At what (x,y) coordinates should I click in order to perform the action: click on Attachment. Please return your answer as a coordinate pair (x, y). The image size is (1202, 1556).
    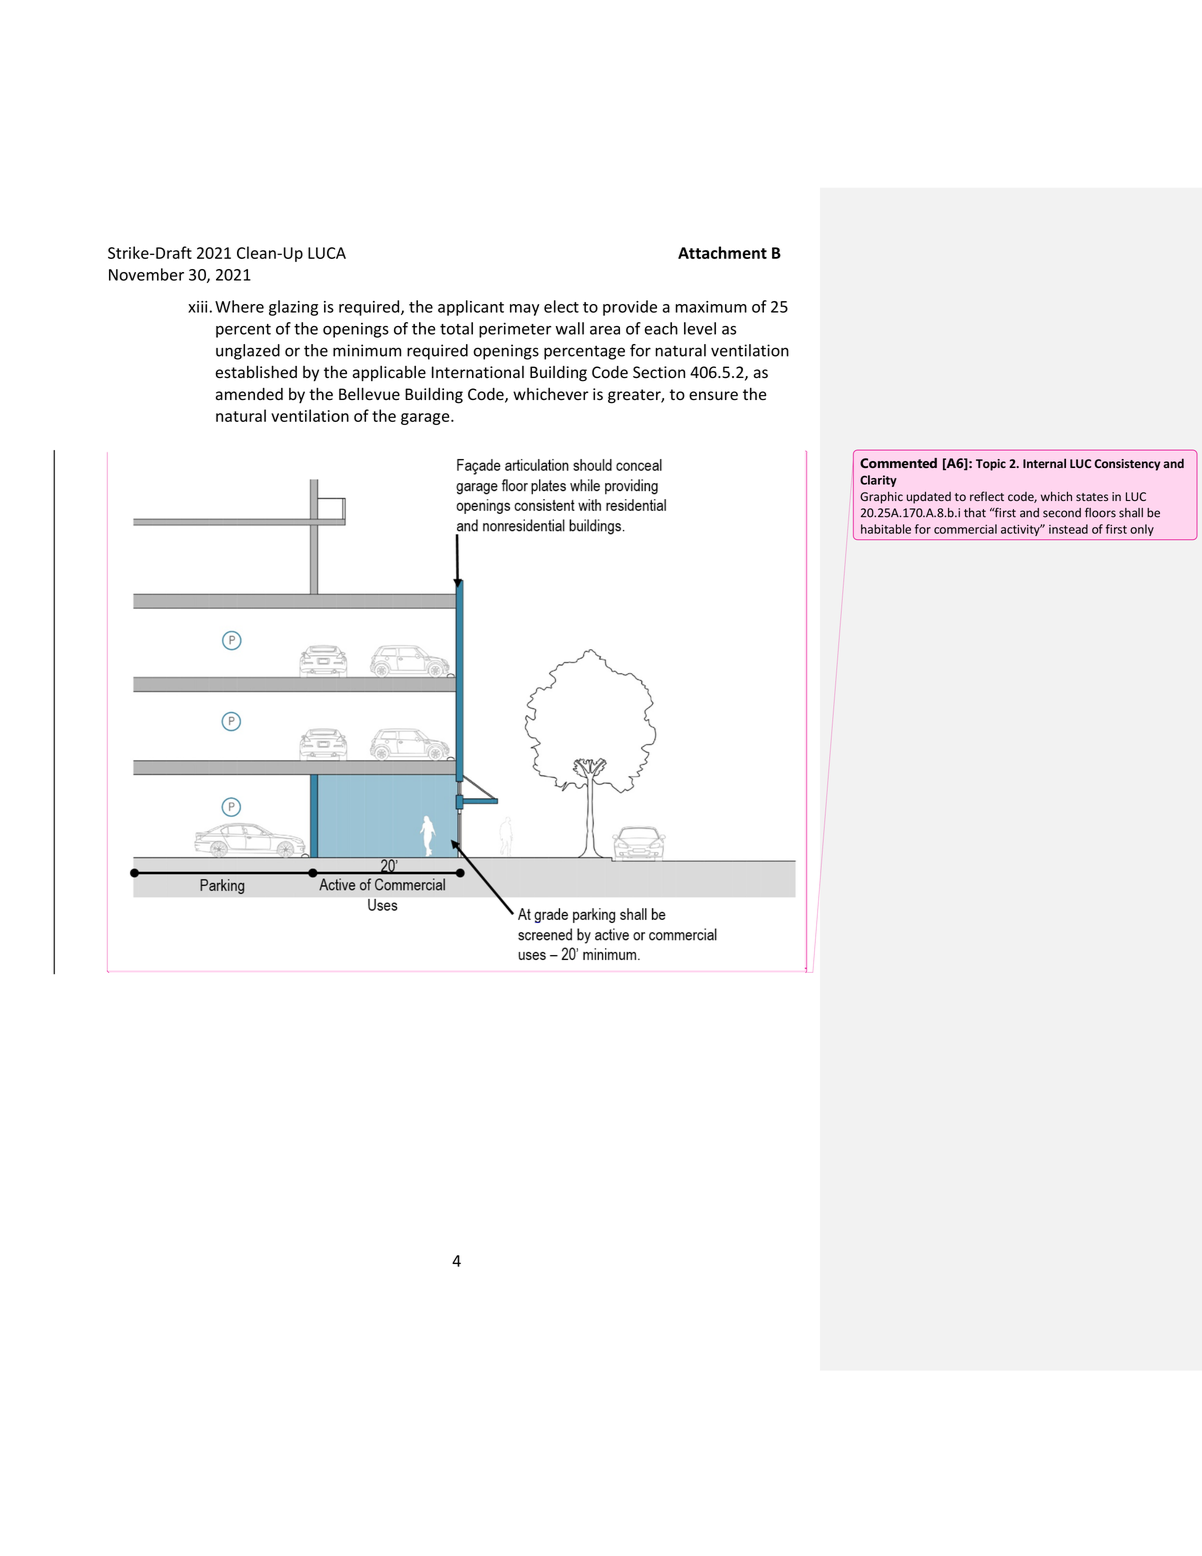
    Looking at the image, I should click on (722, 252).
